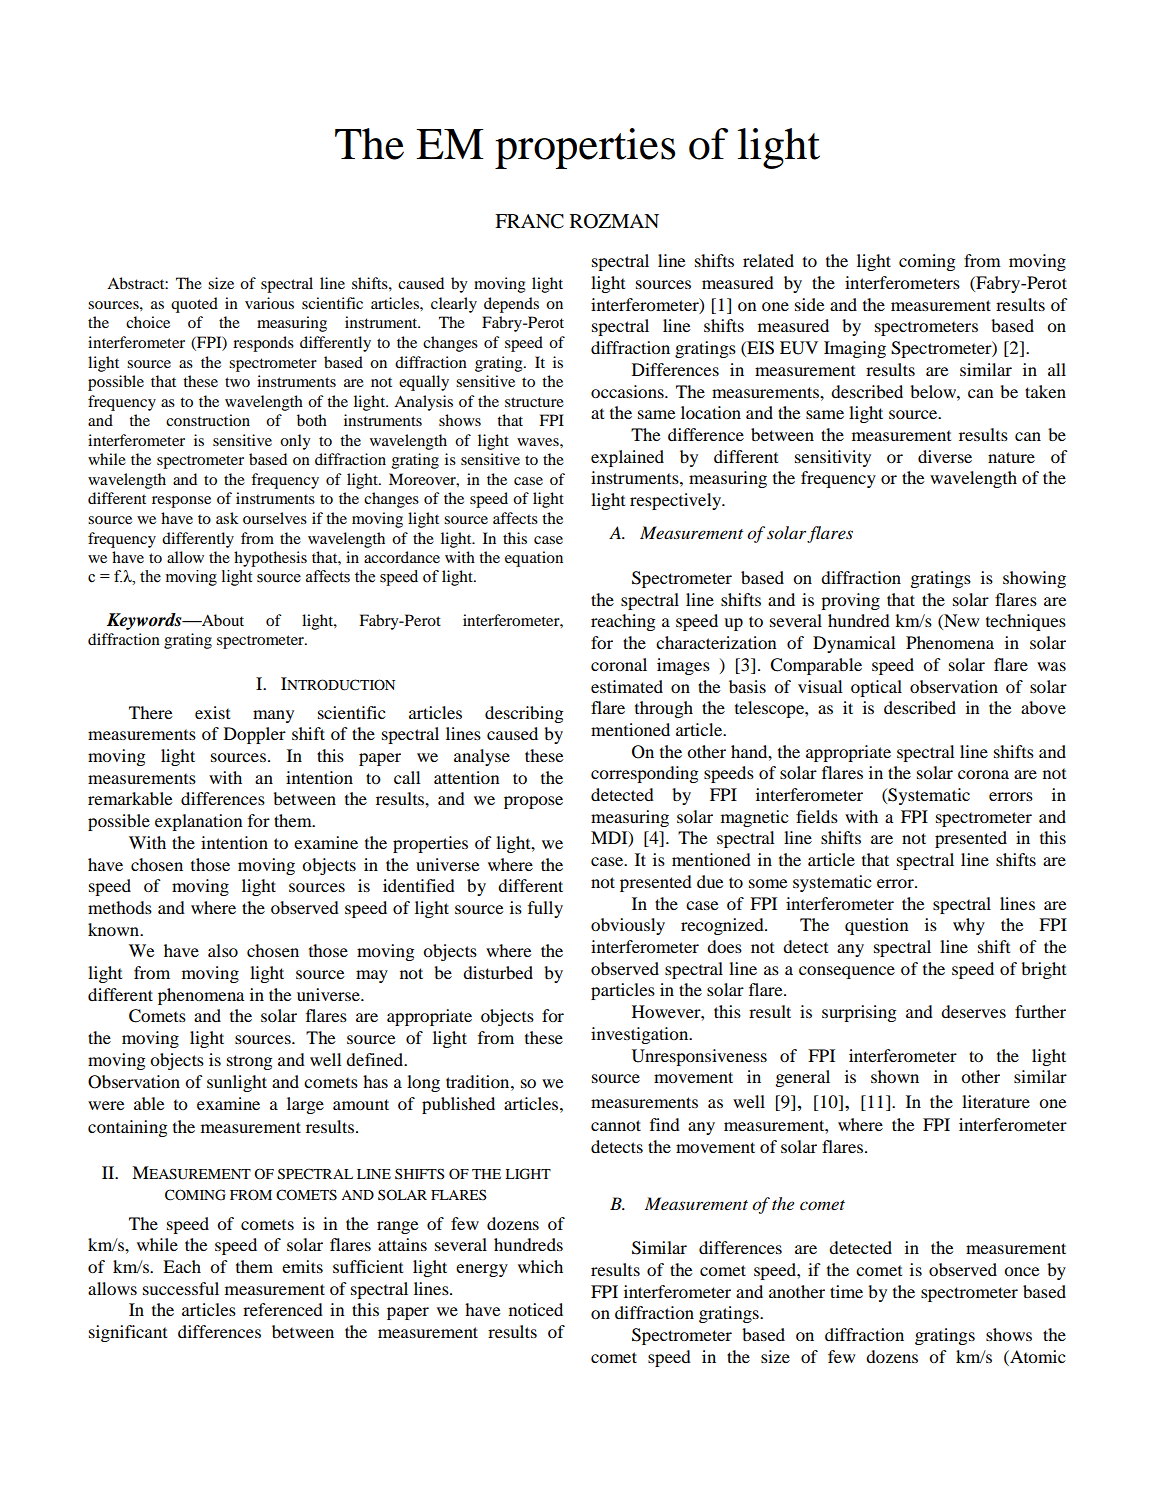  Describe the element at coordinates (534, 559) in the screenshot. I see `equation` at that location.
